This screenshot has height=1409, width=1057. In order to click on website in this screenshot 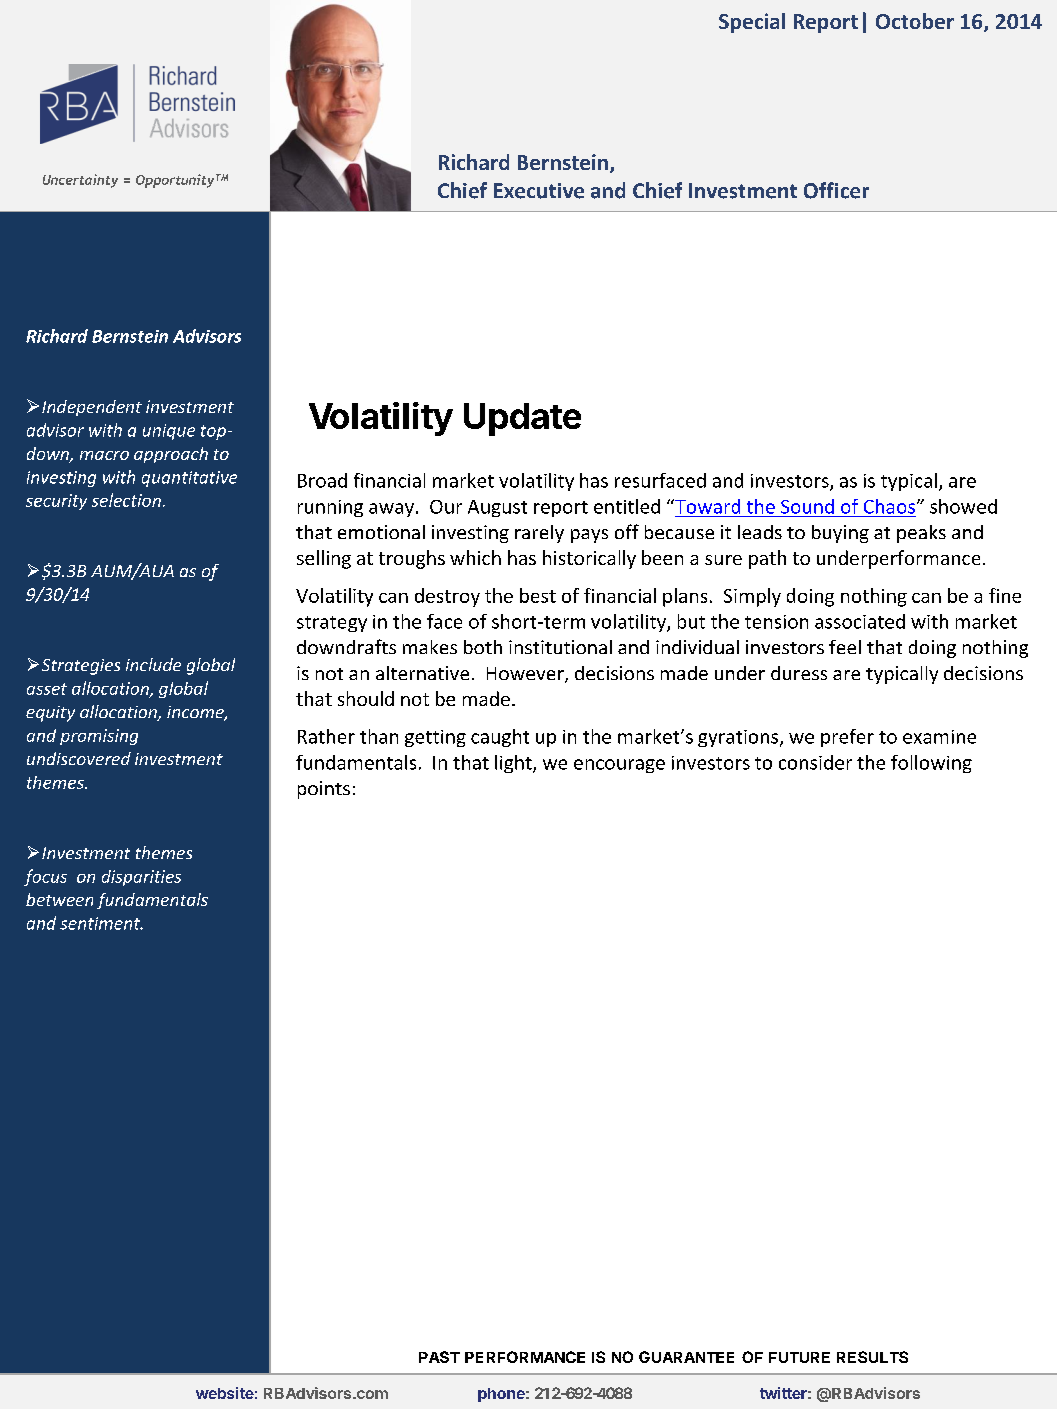, I will do `click(225, 1393)`.
